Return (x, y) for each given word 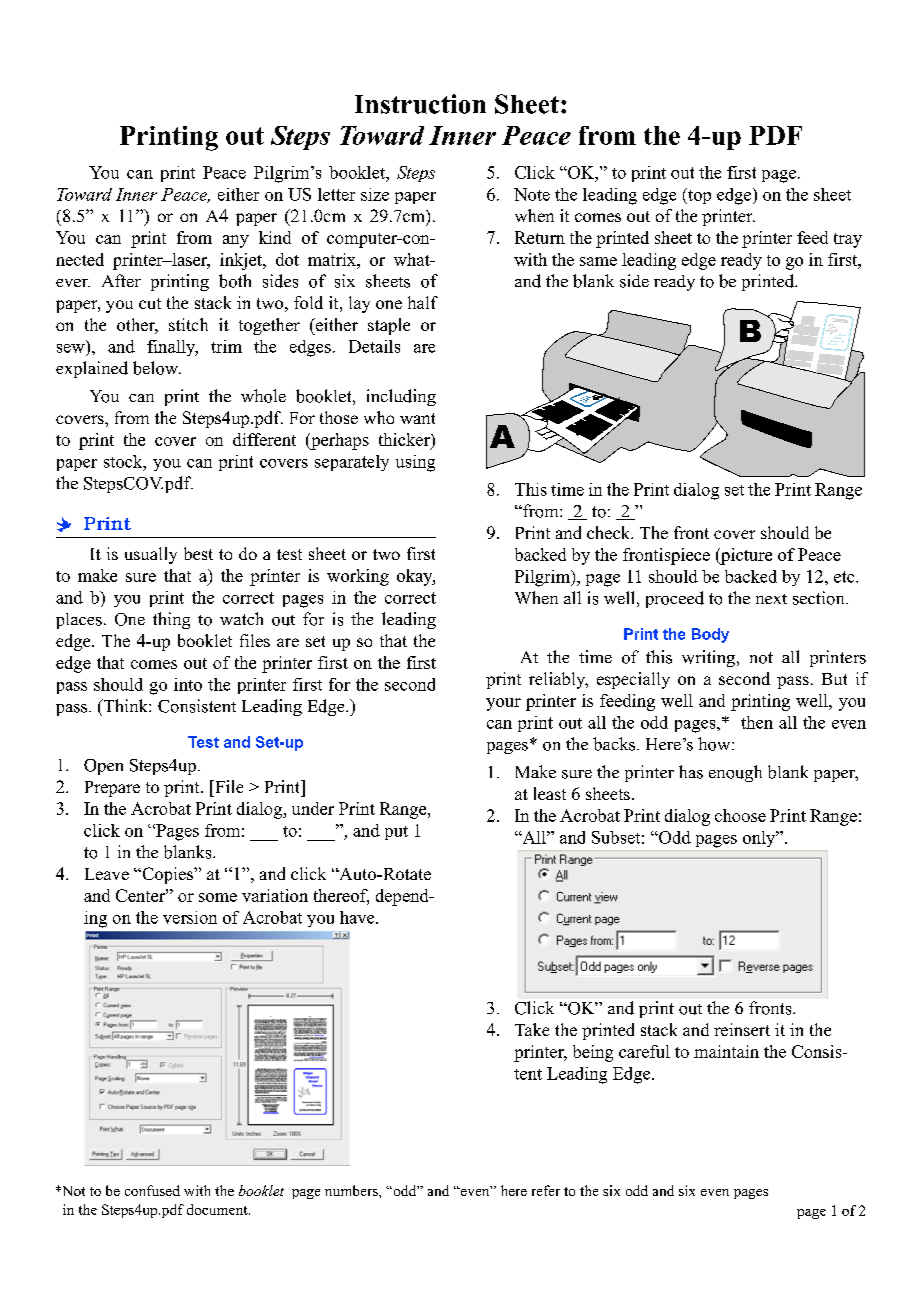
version (190, 917)
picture (745, 556)
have (358, 917)
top (698, 196)
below (157, 368)
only (760, 839)
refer (546, 1190)
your (503, 704)
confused (152, 1190)
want (417, 418)
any (236, 241)
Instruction (420, 104)
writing (710, 658)
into (188, 684)
